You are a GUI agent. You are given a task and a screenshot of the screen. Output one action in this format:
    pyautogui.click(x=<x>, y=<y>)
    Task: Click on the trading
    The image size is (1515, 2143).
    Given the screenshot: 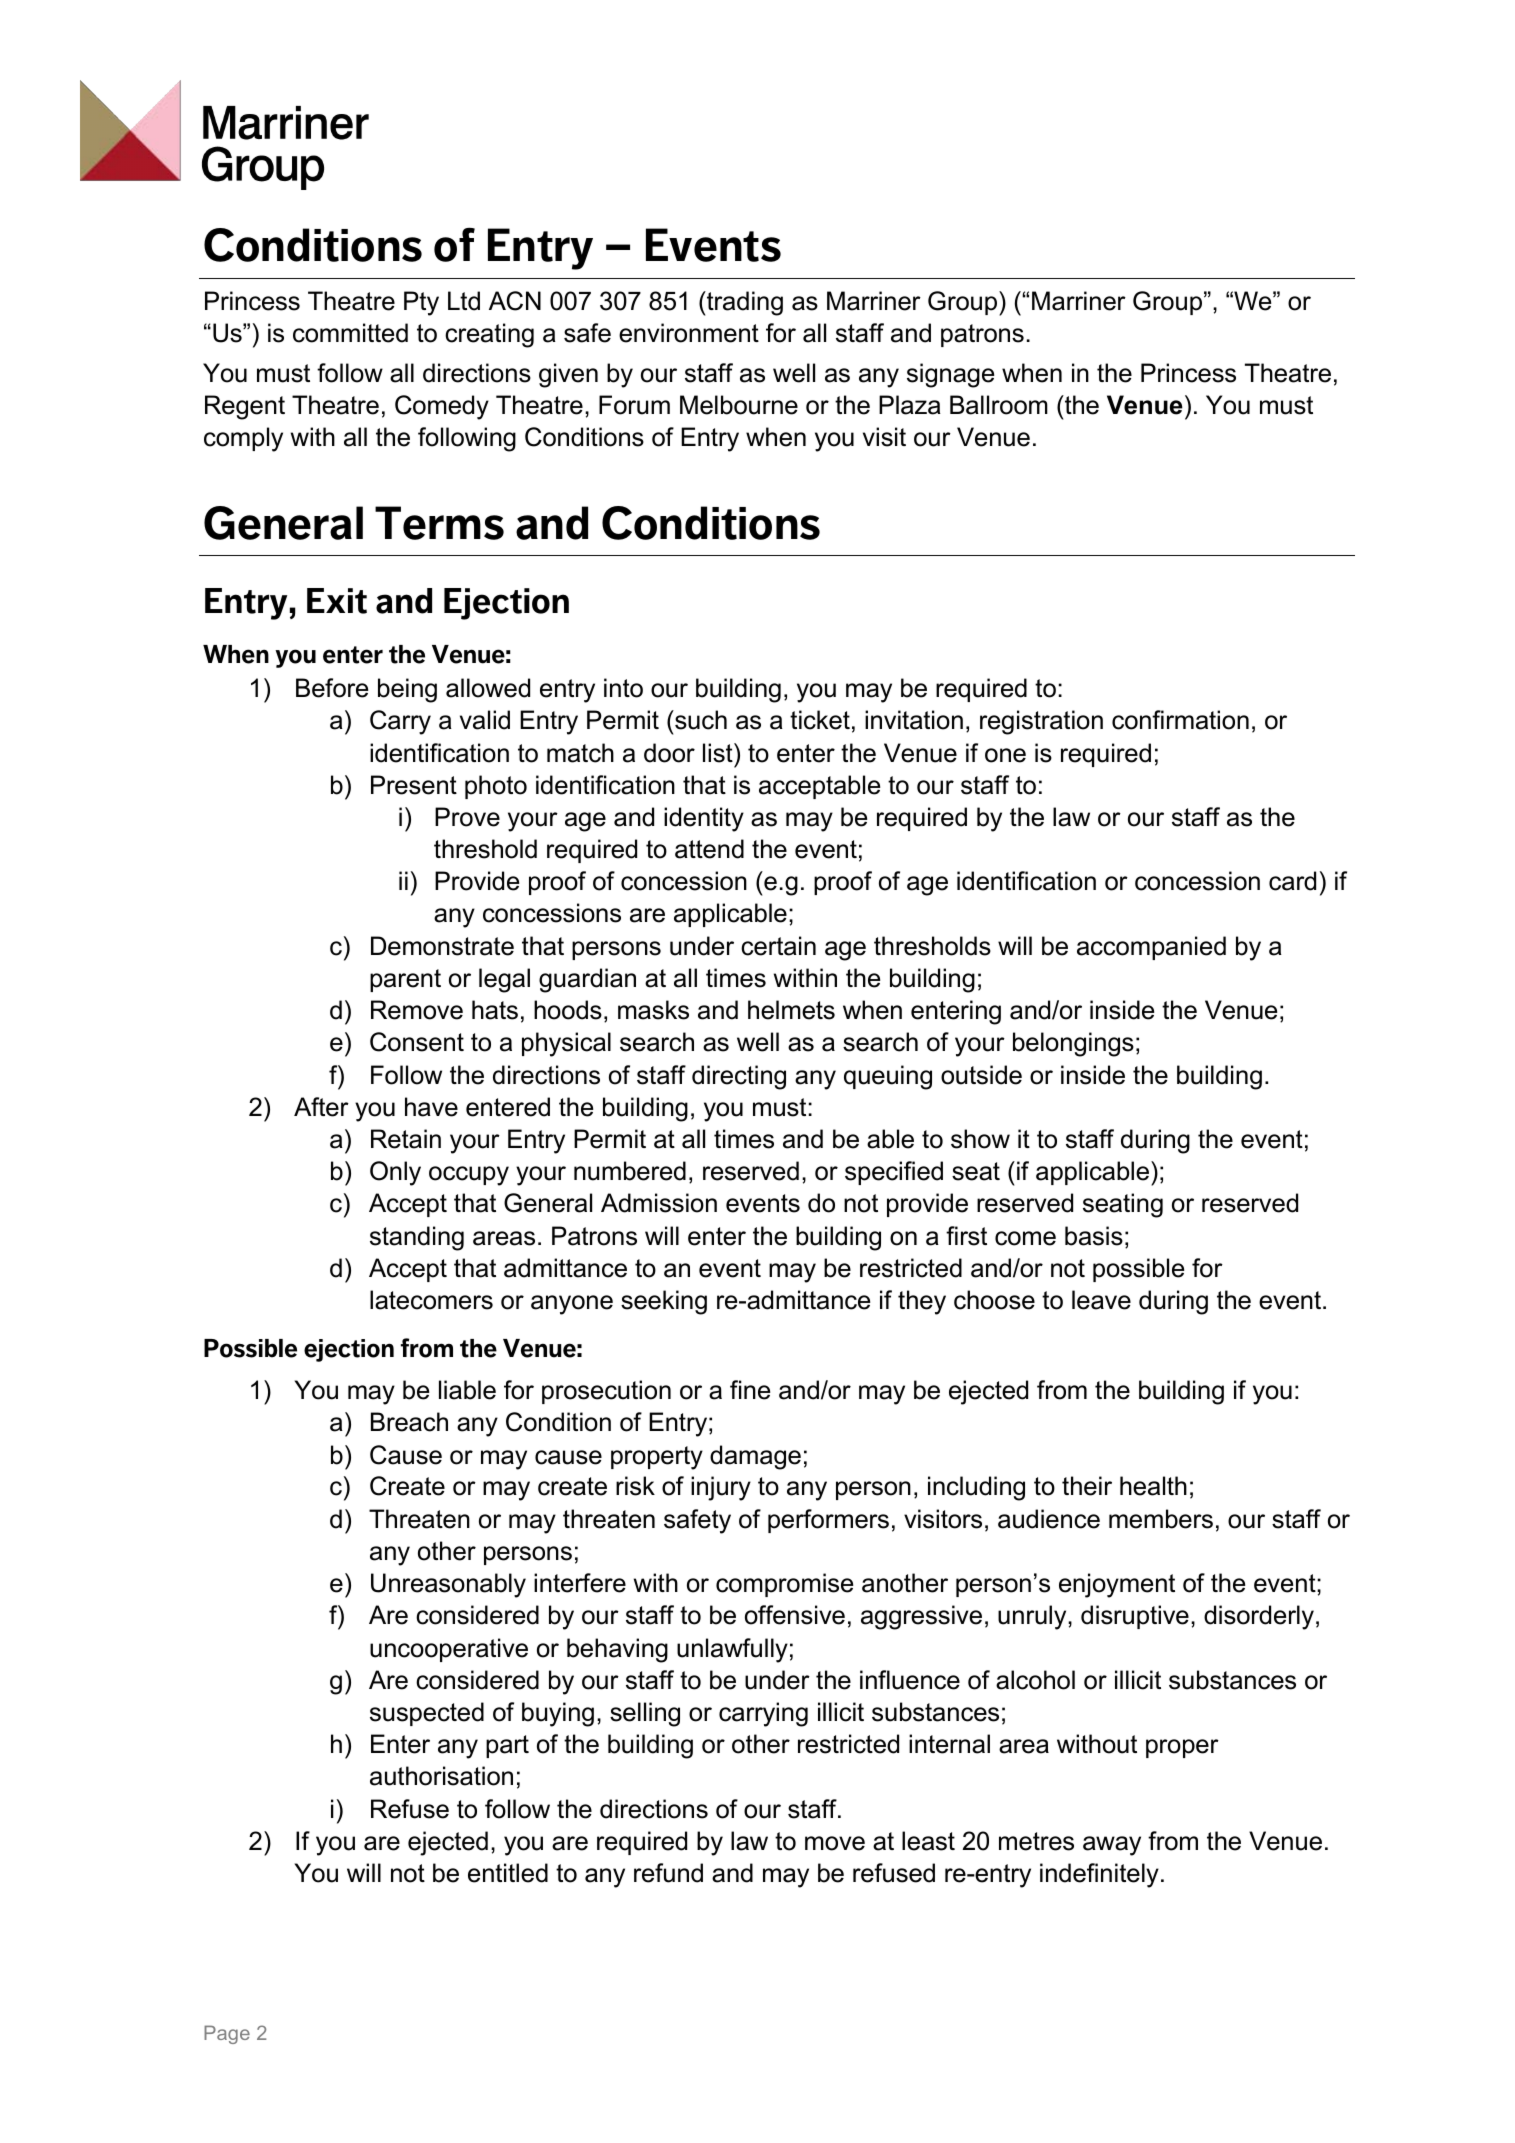 What is the action you would take?
    pyautogui.click(x=744, y=303)
